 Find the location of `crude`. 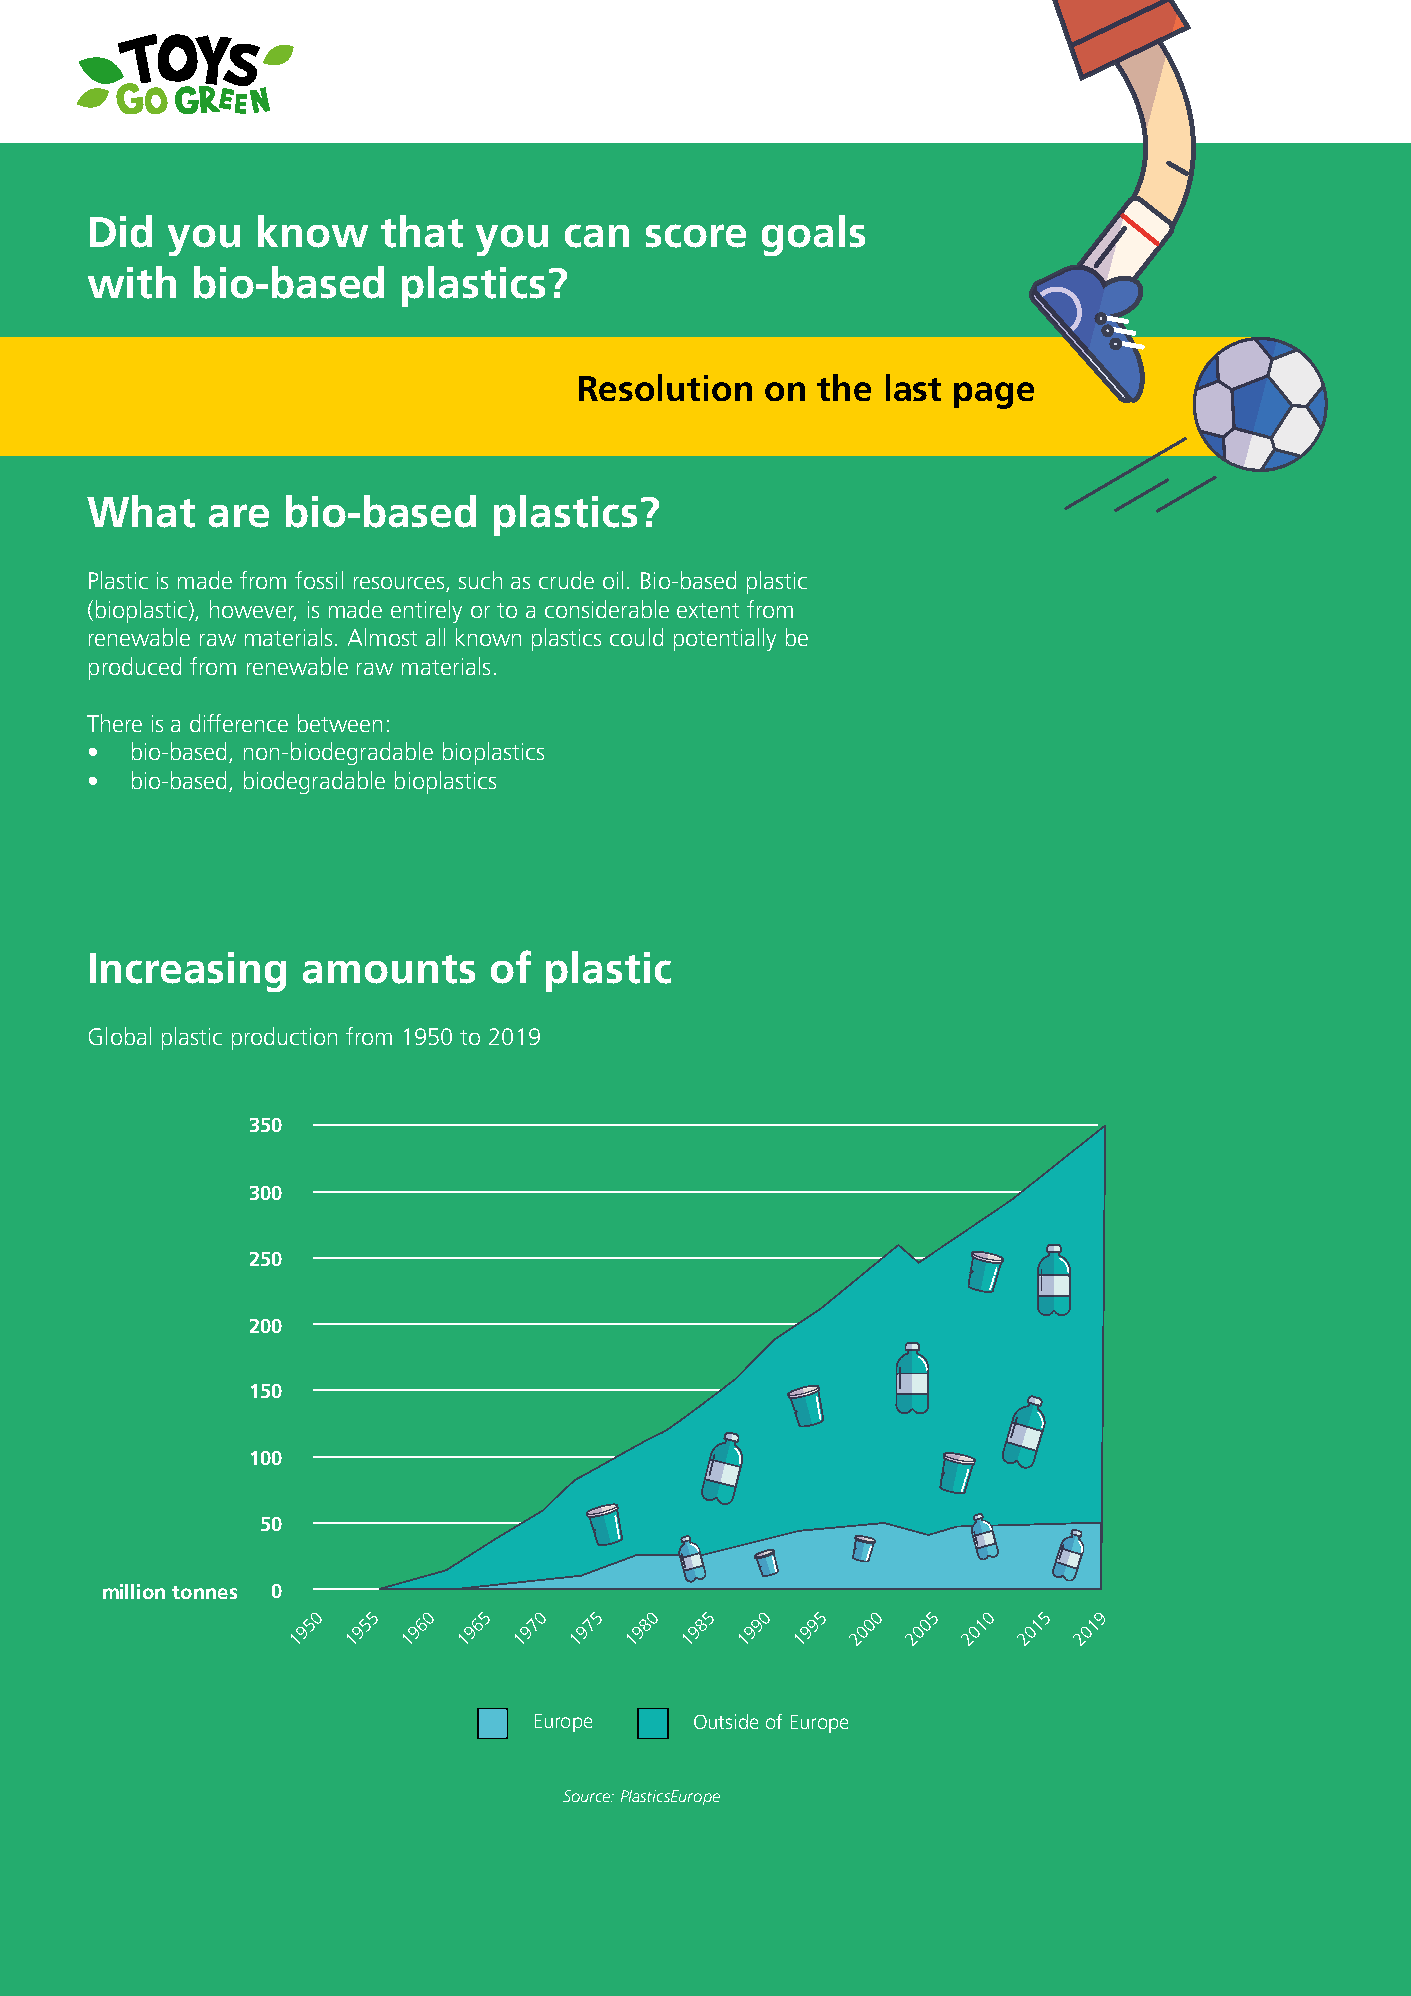

crude is located at coordinates (566, 580).
